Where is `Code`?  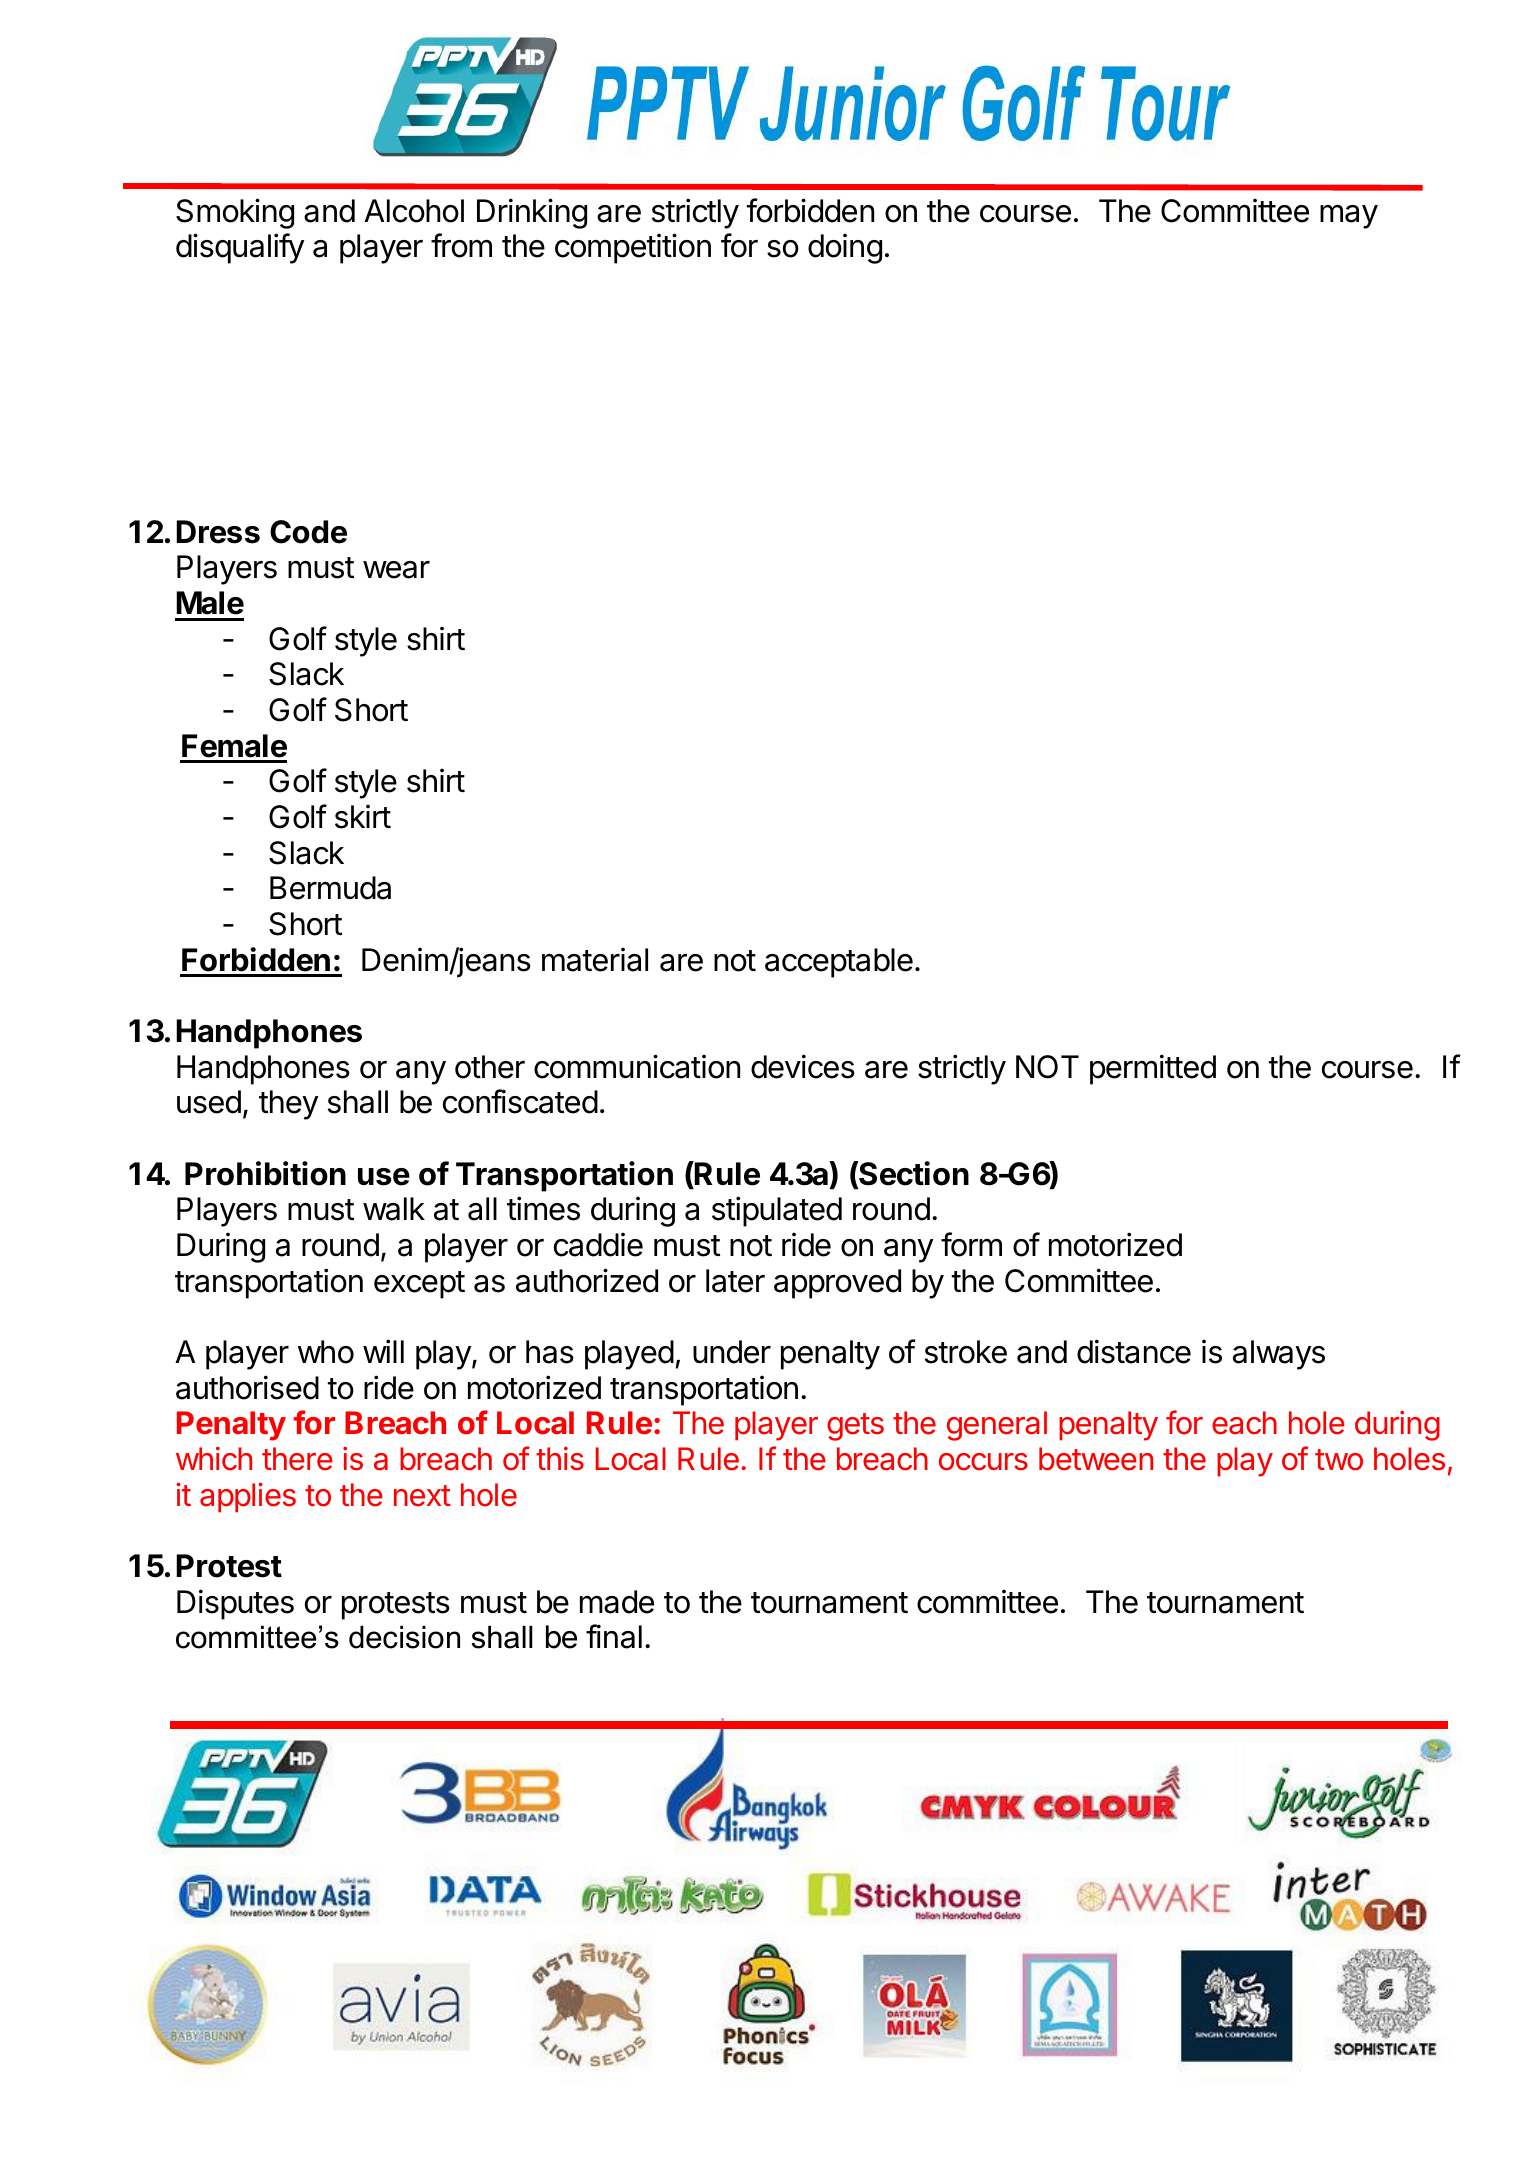 Code is located at coordinates (308, 532).
